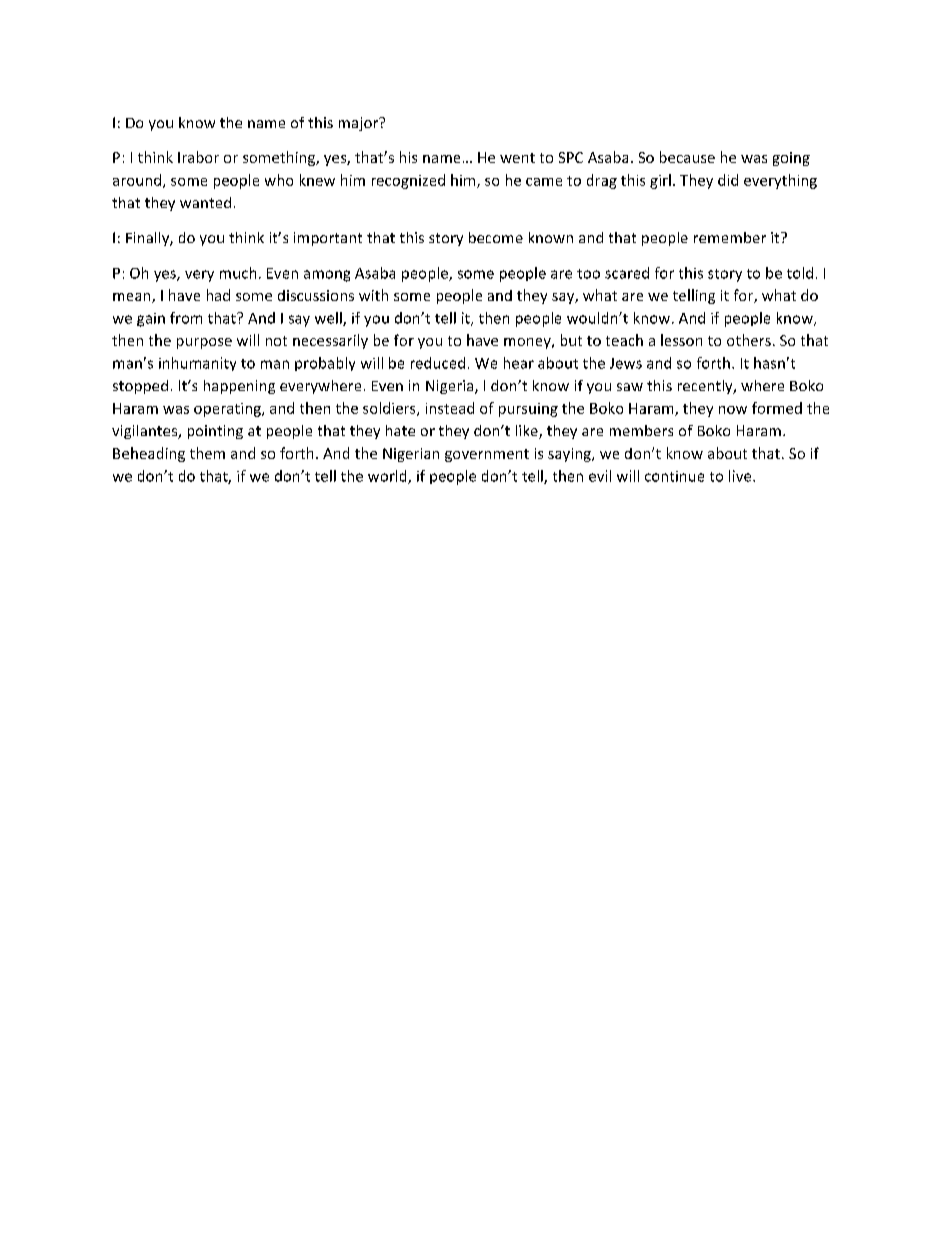  Describe the element at coordinates (218, 295) in the document. I see `had` at that location.
